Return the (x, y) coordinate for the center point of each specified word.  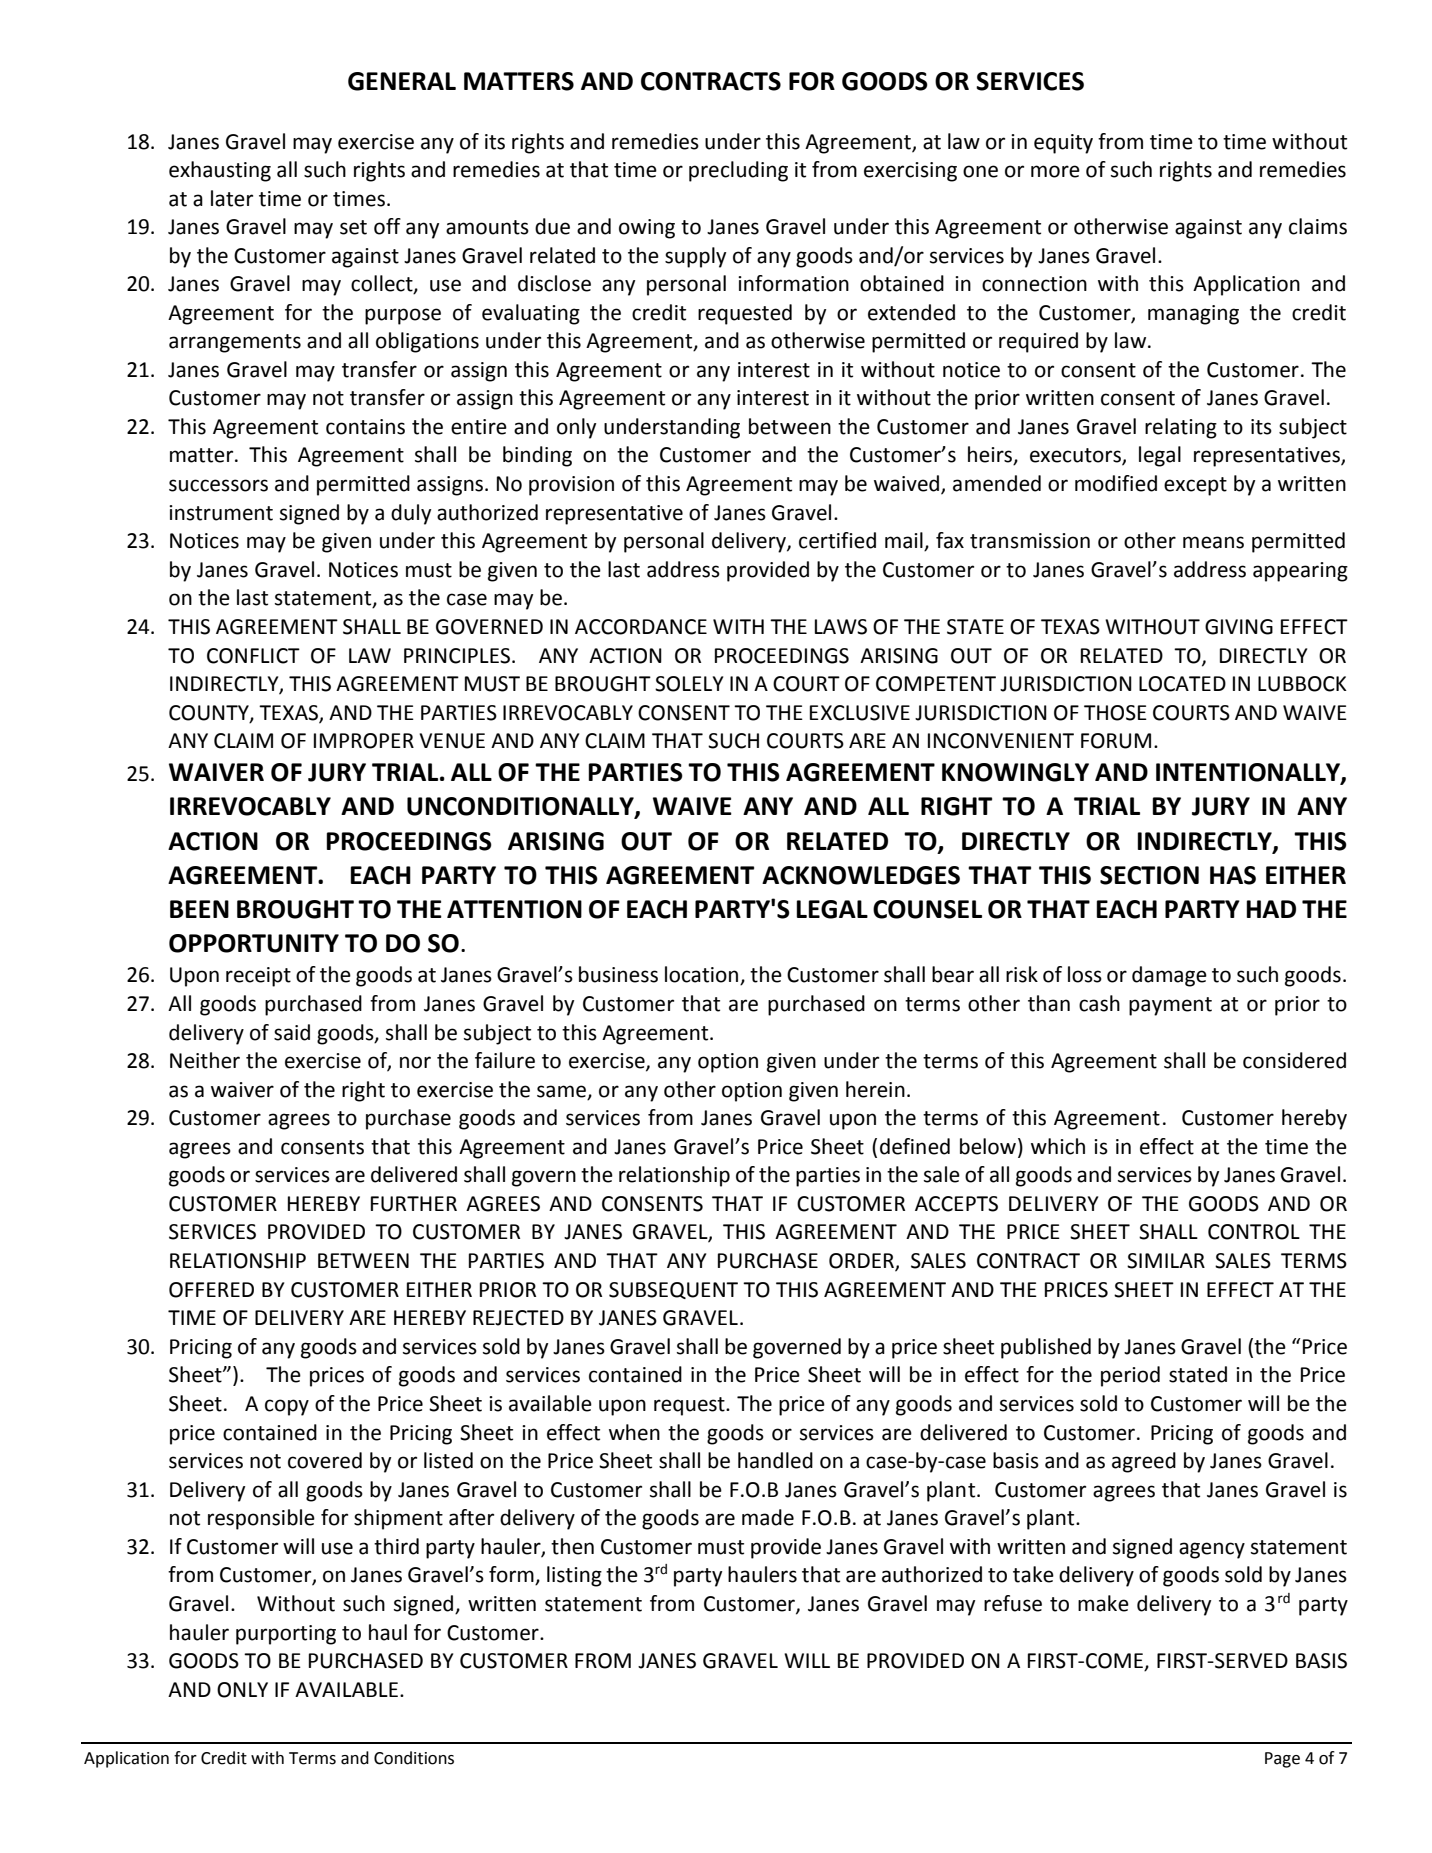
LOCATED (1182, 684)
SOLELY (689, 684)
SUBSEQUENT (673, 1290)
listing (574, 1576)
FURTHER (414, 1204)
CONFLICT (253, 656)
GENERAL (402, 81)
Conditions (414, 1758)
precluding (738, 171)
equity (1063, 144)
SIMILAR (1166, 1261)
